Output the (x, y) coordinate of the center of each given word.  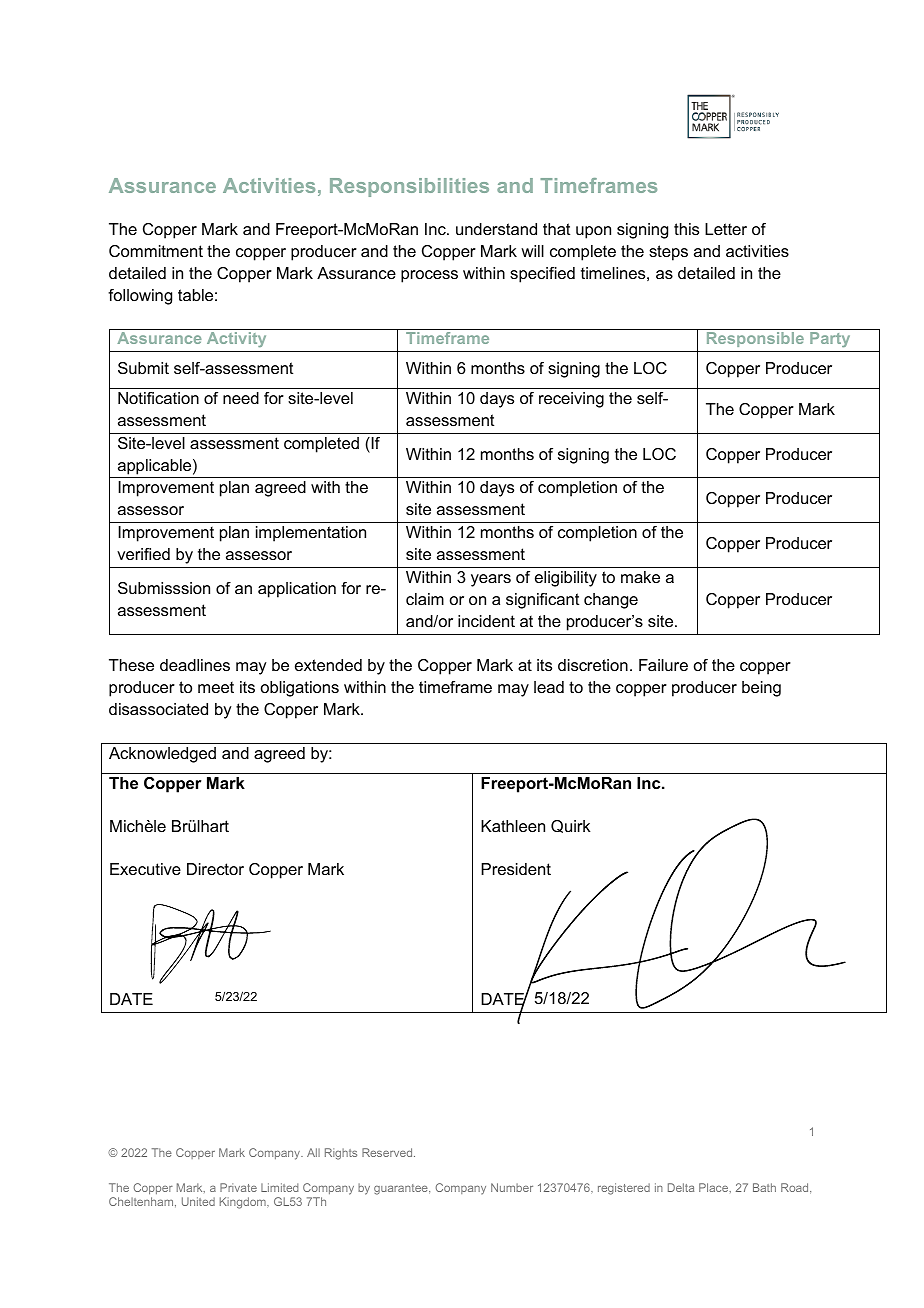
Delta (681, 1187)
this (686, 229)
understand (496, 229)
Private (238, 1187)
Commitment (156, 251)
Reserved (388, 1152)
